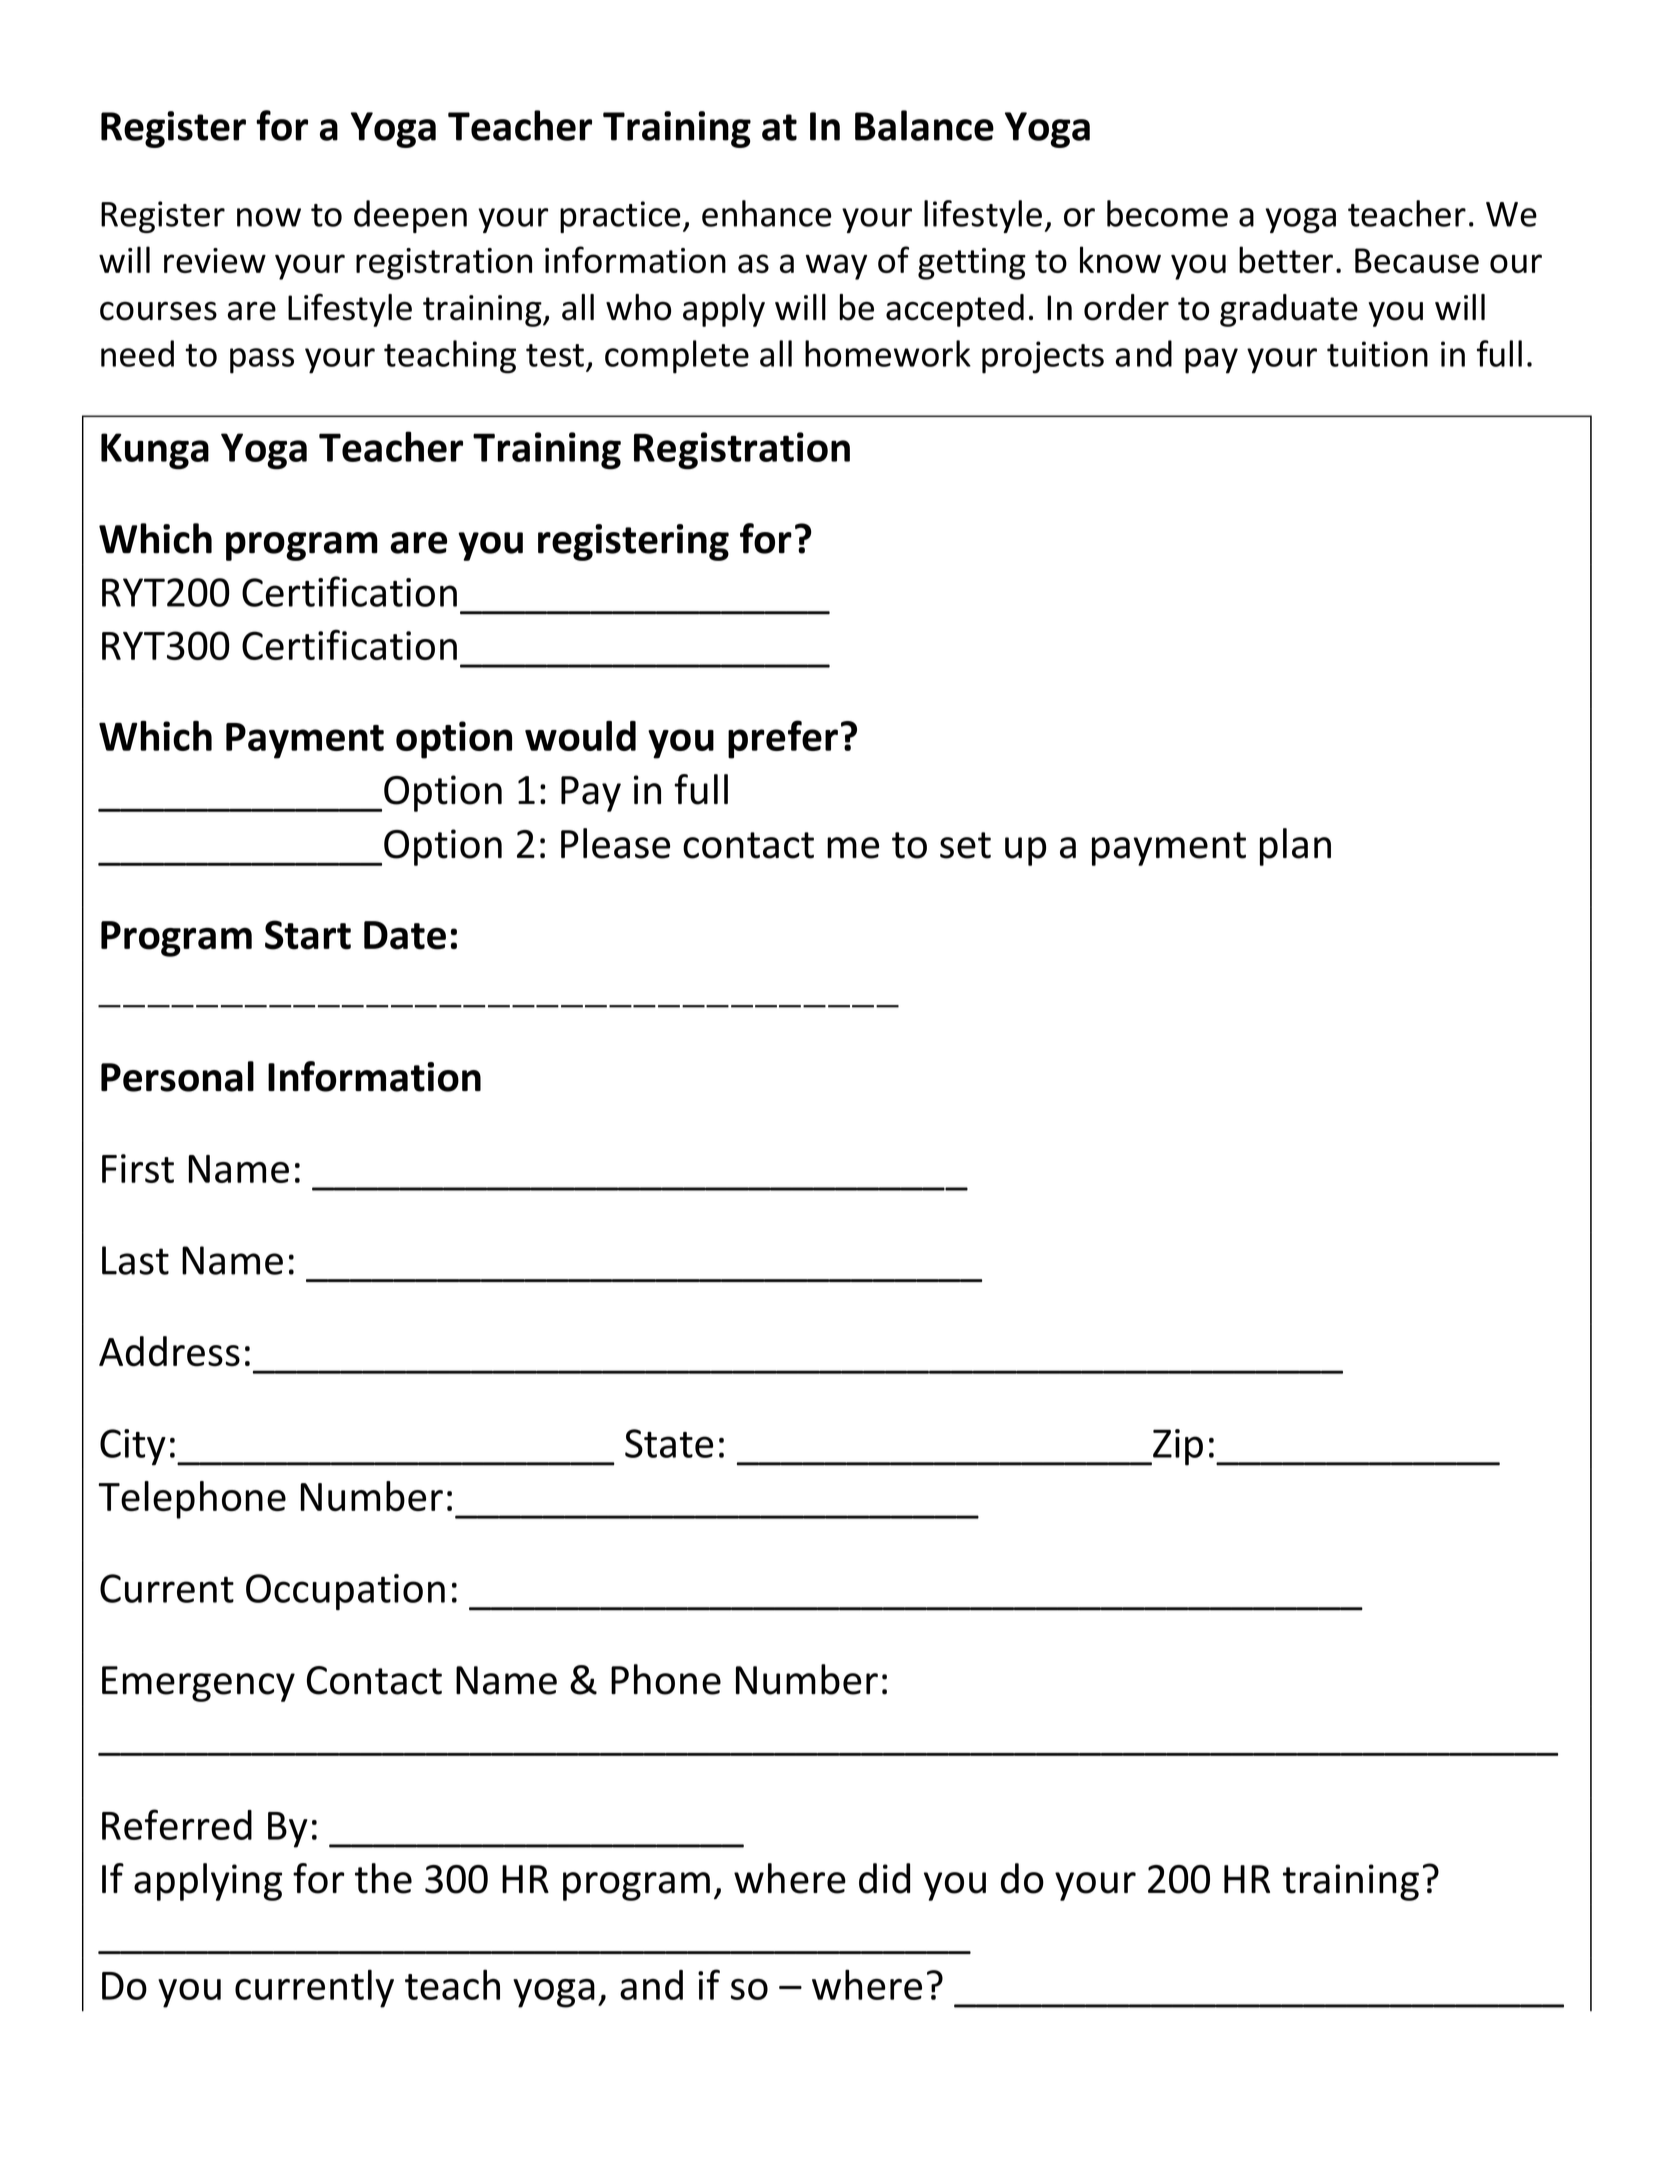 The image size is (1673, 2165). What do you see at coordinates (410, 216) in the screenshot?
I see `deepen` at bounding box center [410, 216].
